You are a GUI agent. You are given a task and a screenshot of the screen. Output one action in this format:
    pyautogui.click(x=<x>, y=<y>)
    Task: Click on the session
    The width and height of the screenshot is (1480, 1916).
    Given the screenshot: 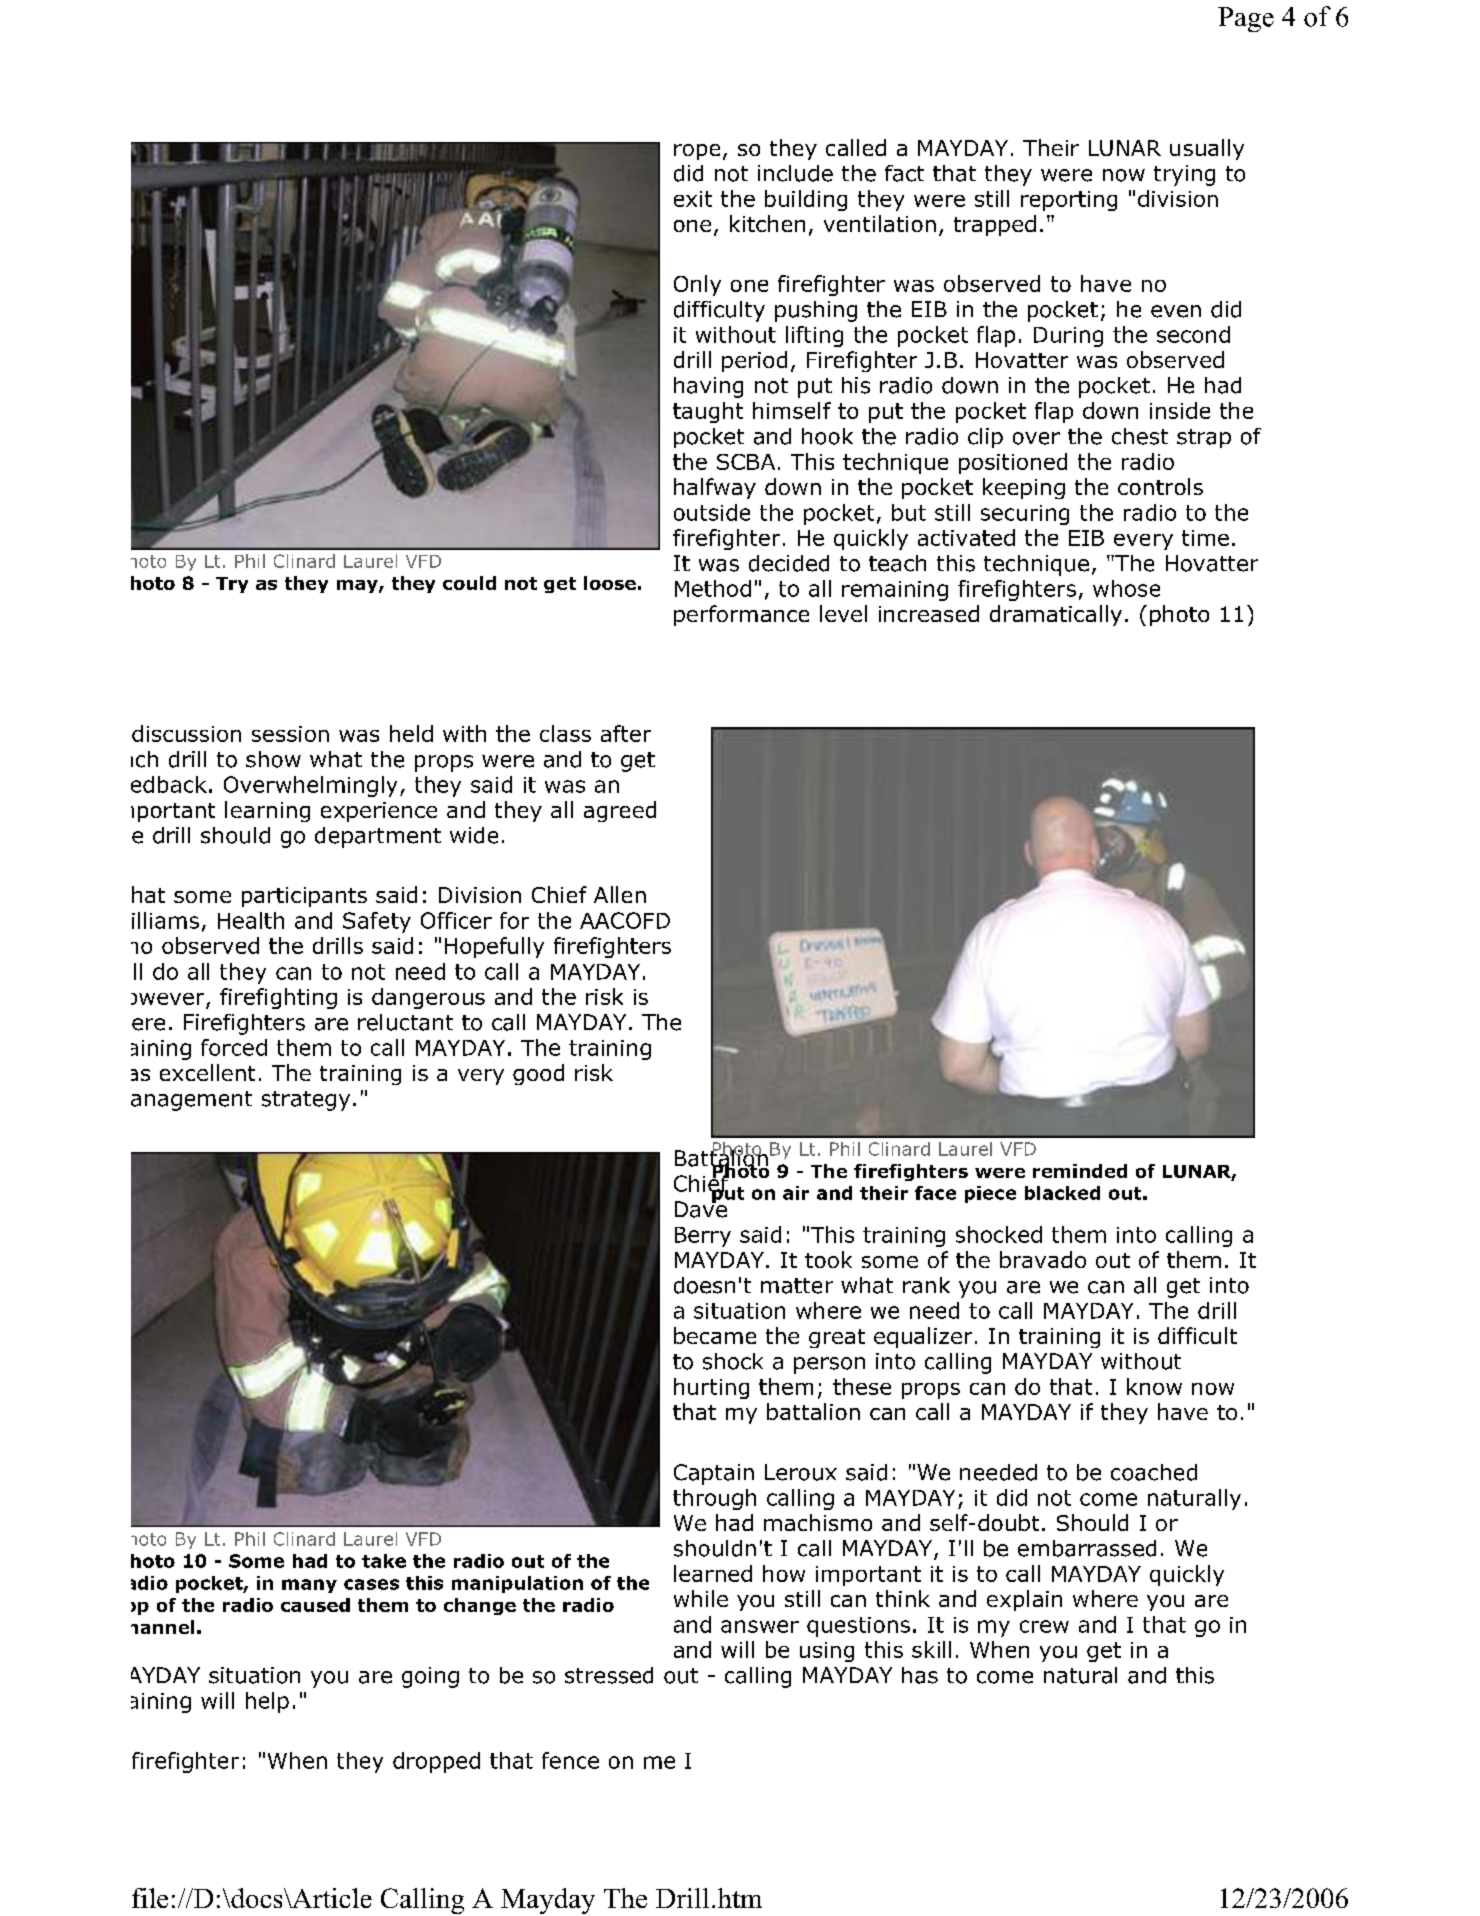 What is the action you would take?
    pyautogui.click(x=290, y=734)
